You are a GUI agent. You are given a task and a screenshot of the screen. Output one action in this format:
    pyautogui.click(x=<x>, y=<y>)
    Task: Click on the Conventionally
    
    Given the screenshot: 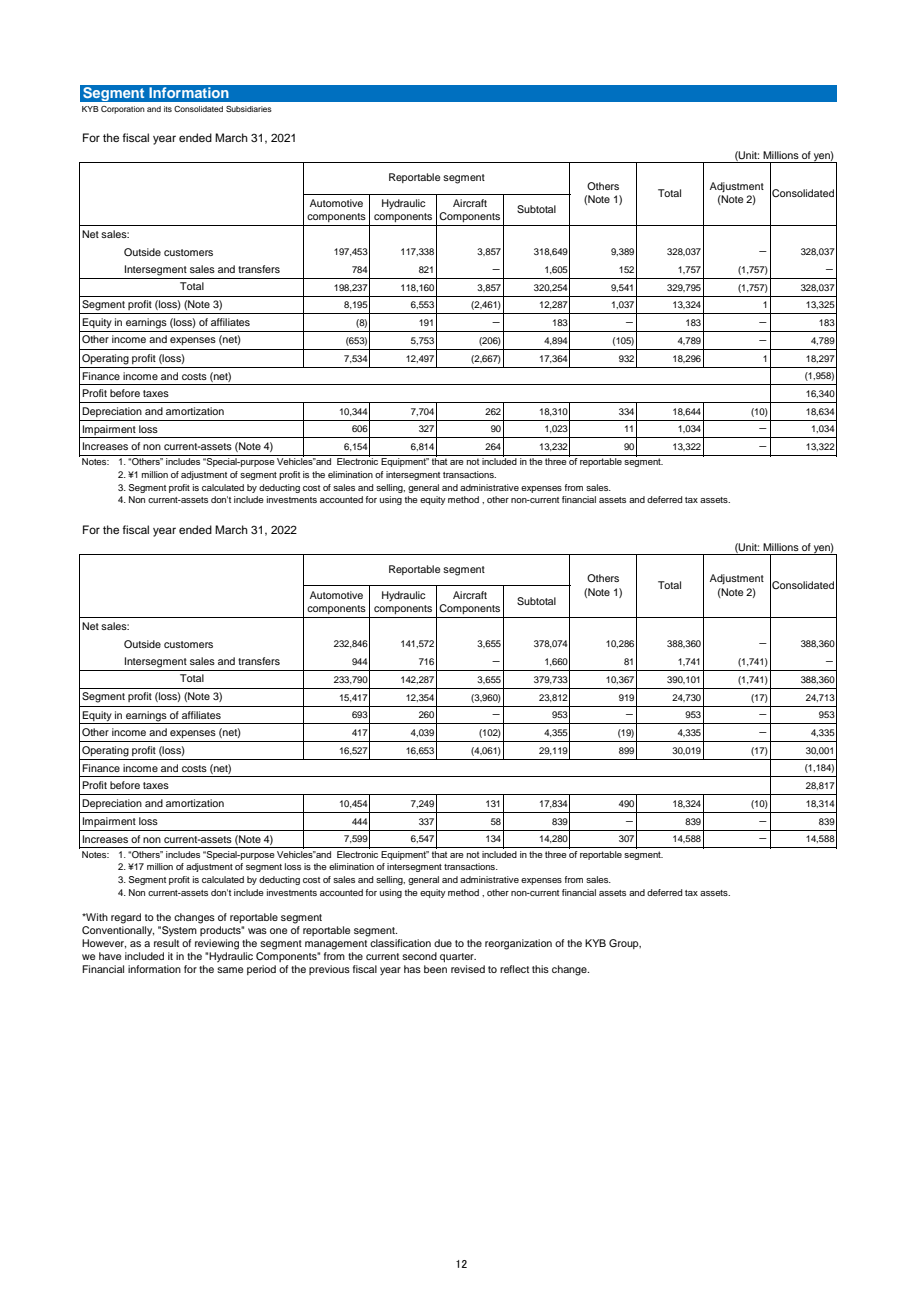 What is the action you would take?
    pyautogui.click(x=118, y=931)
